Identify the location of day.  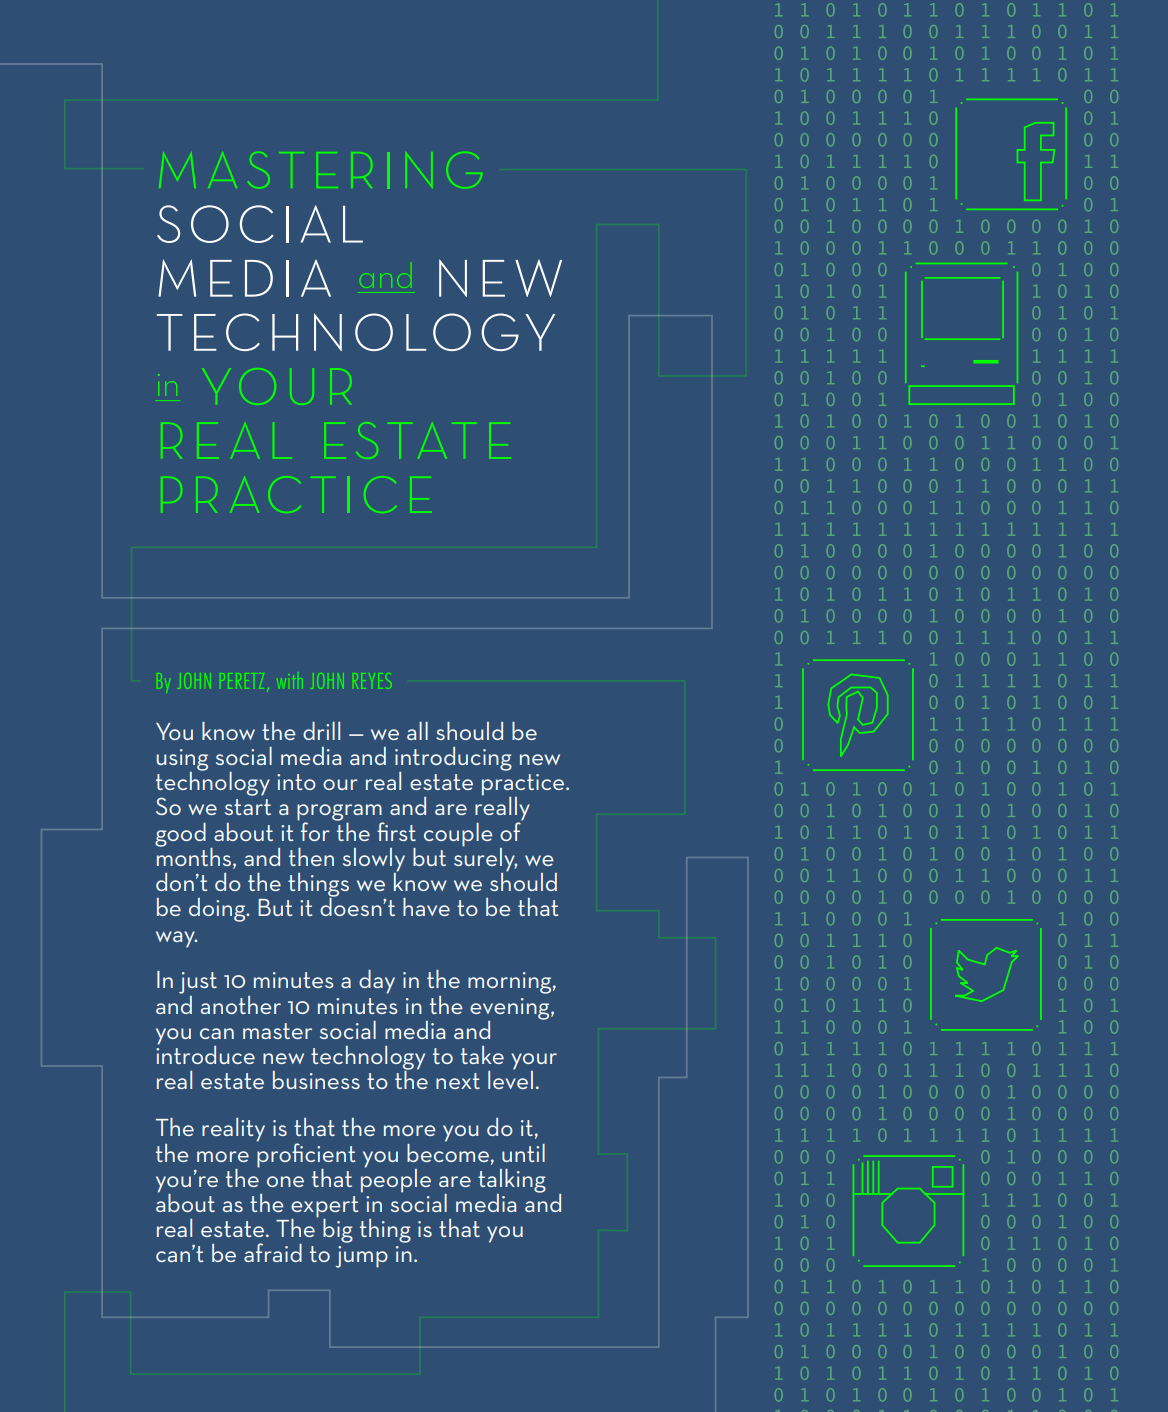
(377, 982).
